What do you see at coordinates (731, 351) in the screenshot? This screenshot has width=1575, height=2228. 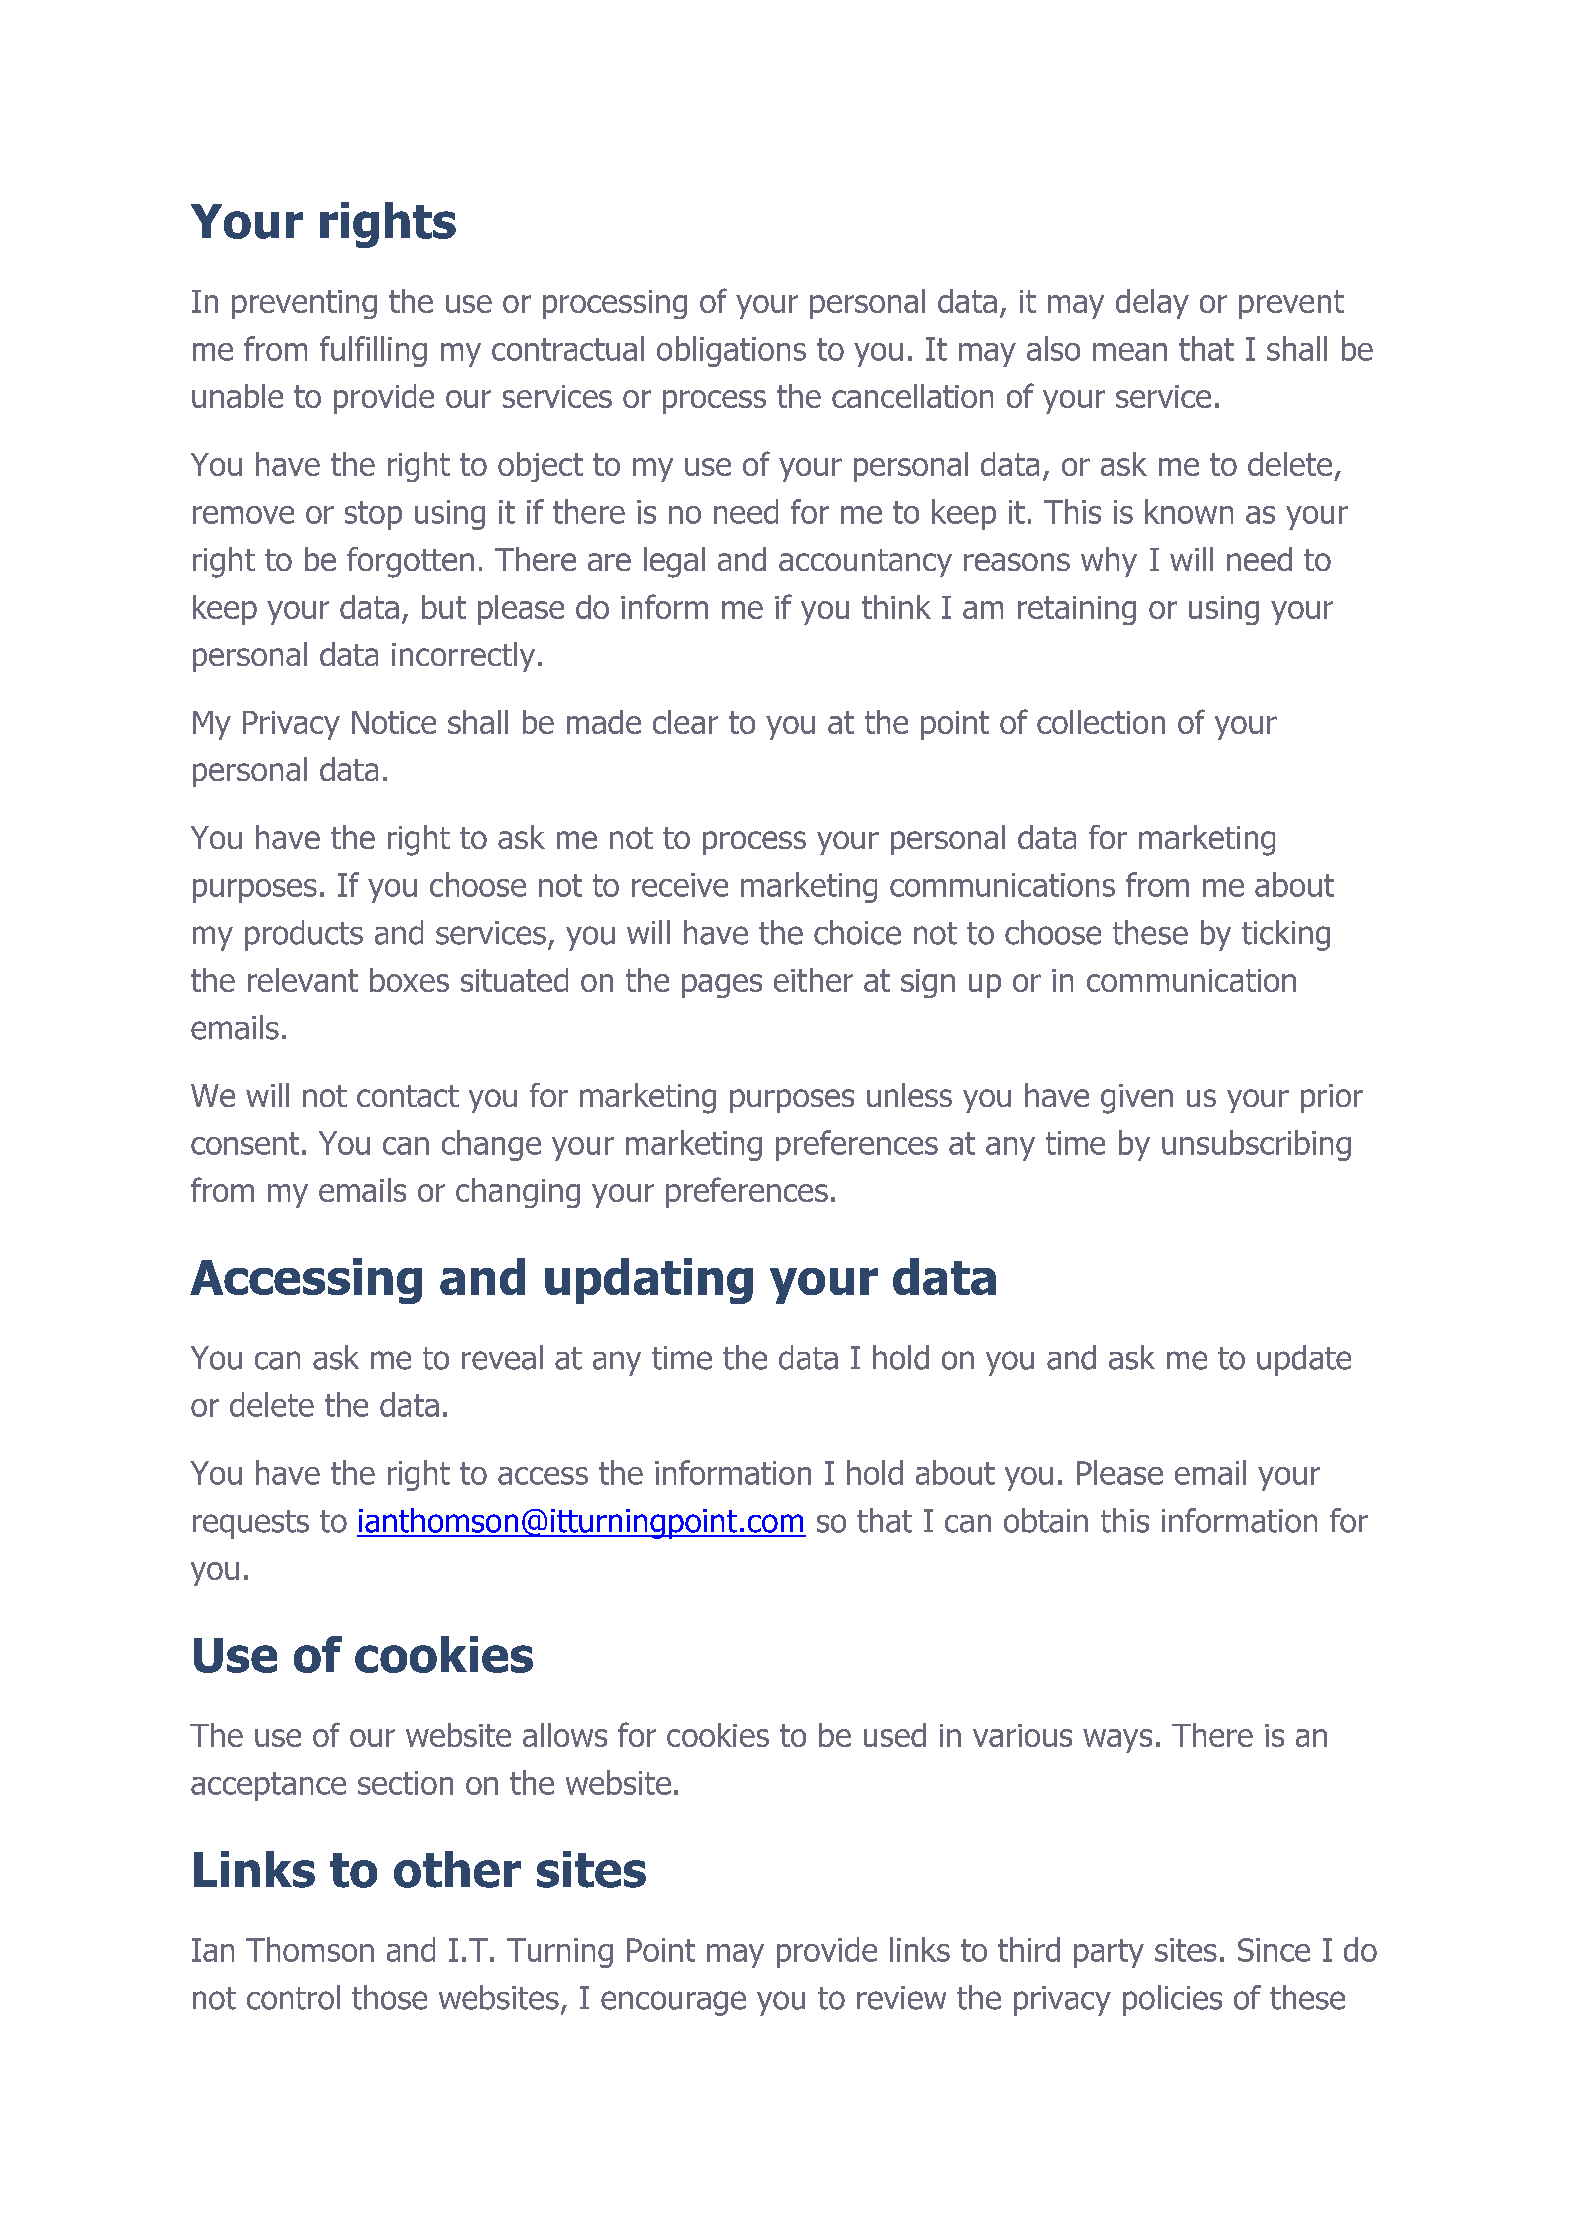 I see `obligations` at bounding box center [731, 351].
